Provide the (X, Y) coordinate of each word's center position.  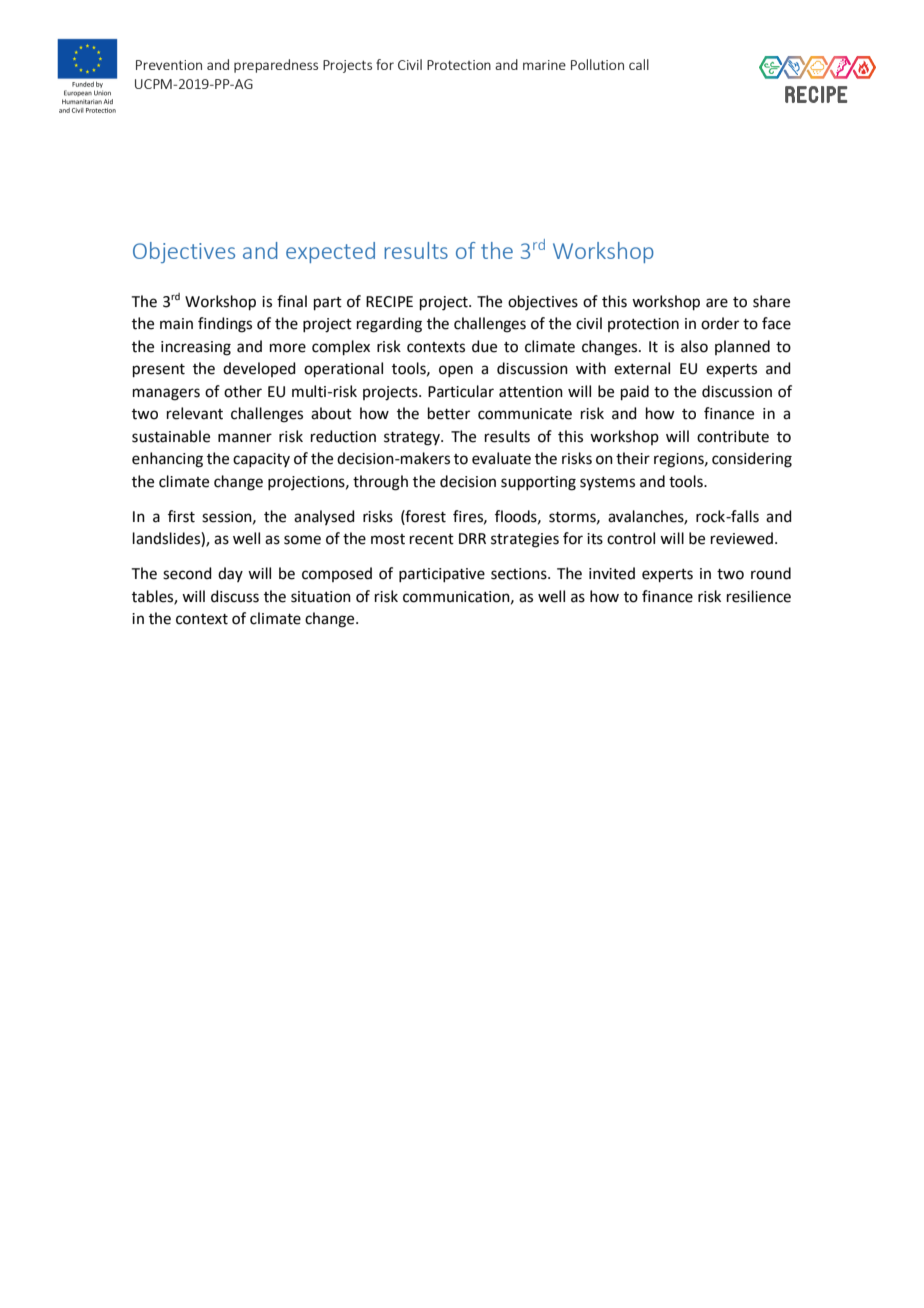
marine (544, 65)
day (230, 574)
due (484, 346)
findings (225, 325)
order (720, 323)
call (639, 64)
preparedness (276, 66)
